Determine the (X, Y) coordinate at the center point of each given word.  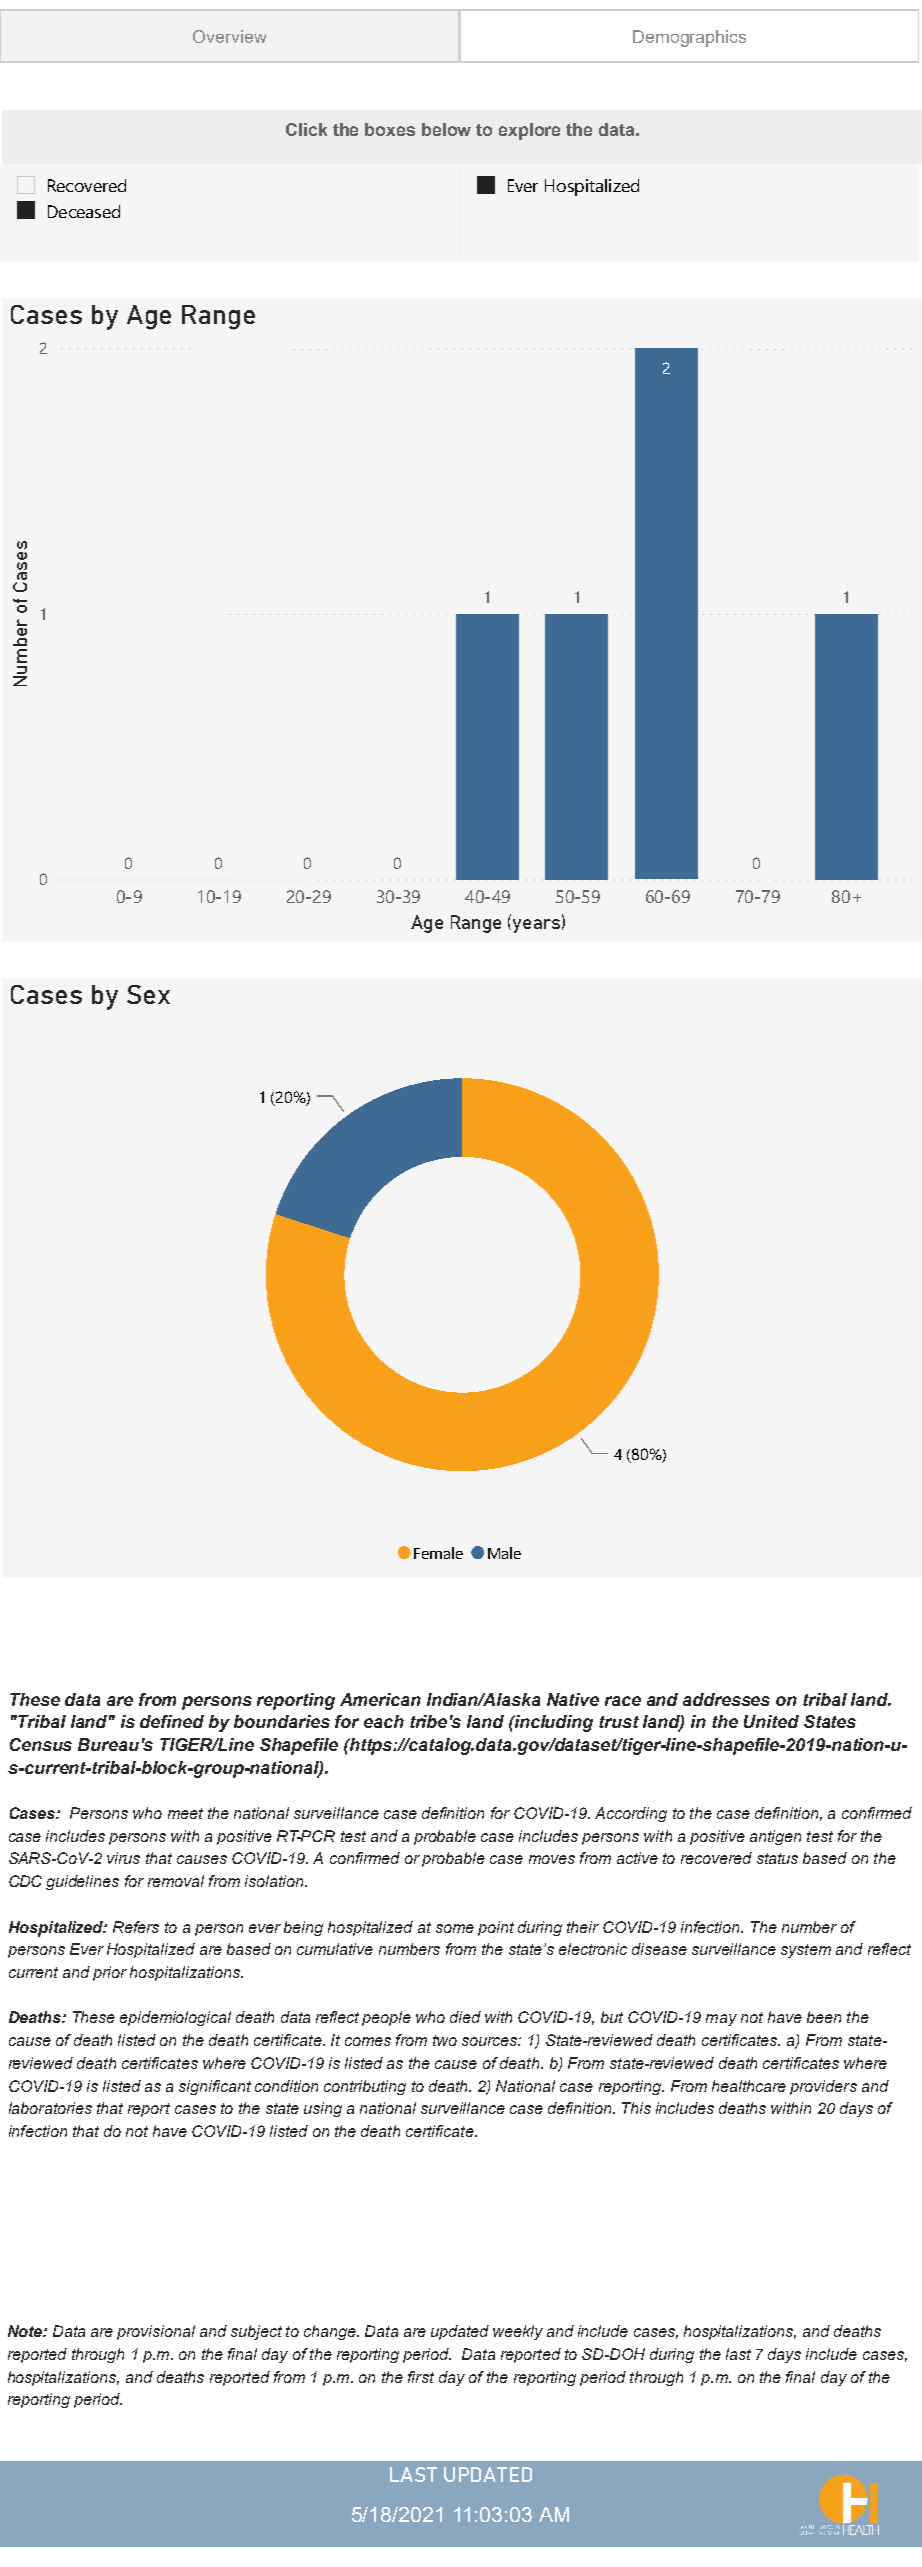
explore (529, 131)
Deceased (84, 211)
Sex (148, 994)
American (380, 1699)
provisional (156, 2332)
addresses (726, 1699)
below (446, 129)
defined (172, 1721)
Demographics (689, 38)
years (535, 926)
